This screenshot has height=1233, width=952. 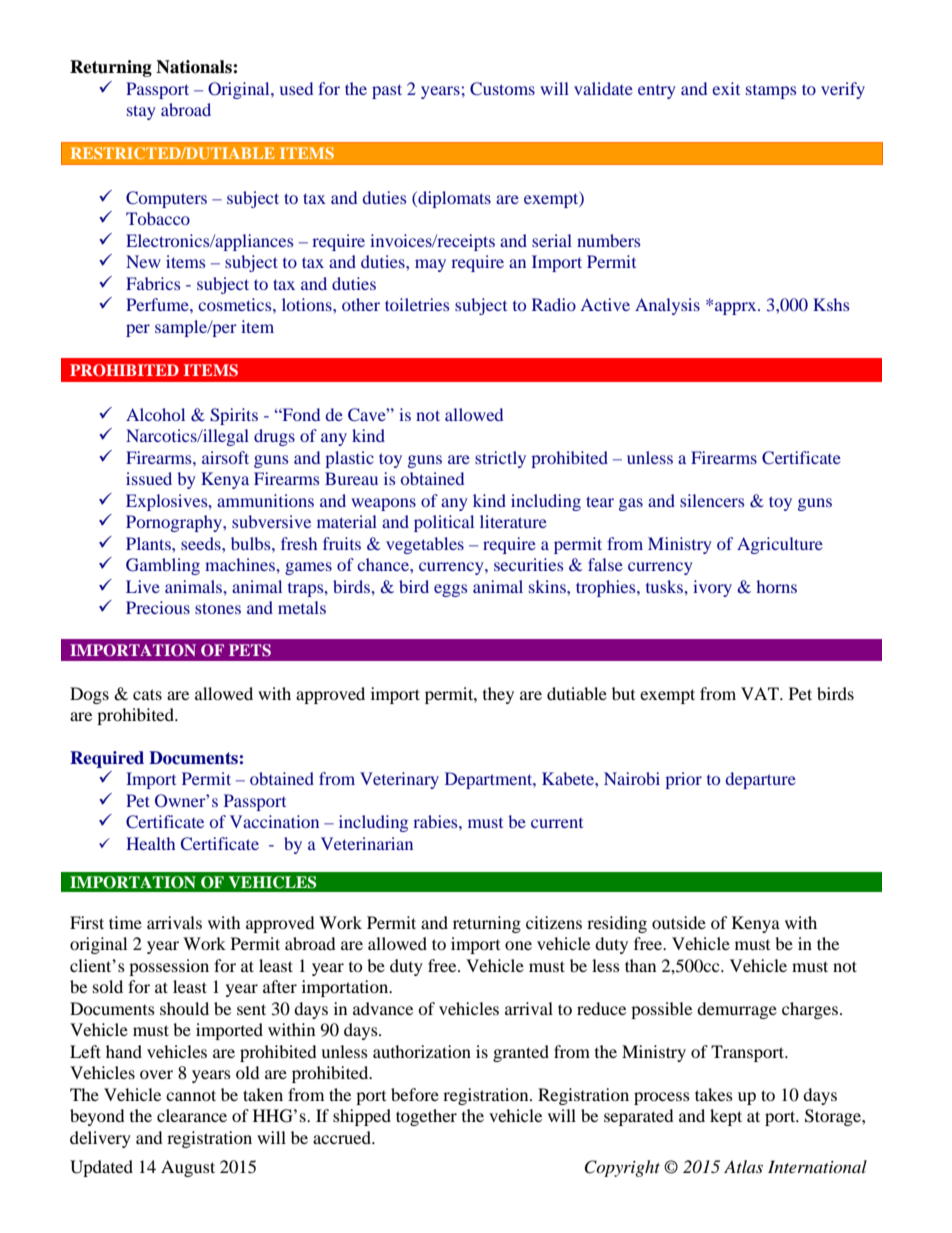 What do you see at coordinates (141, 112) in the screenshot?
I see `stay` at bounding box center [141, 112].
